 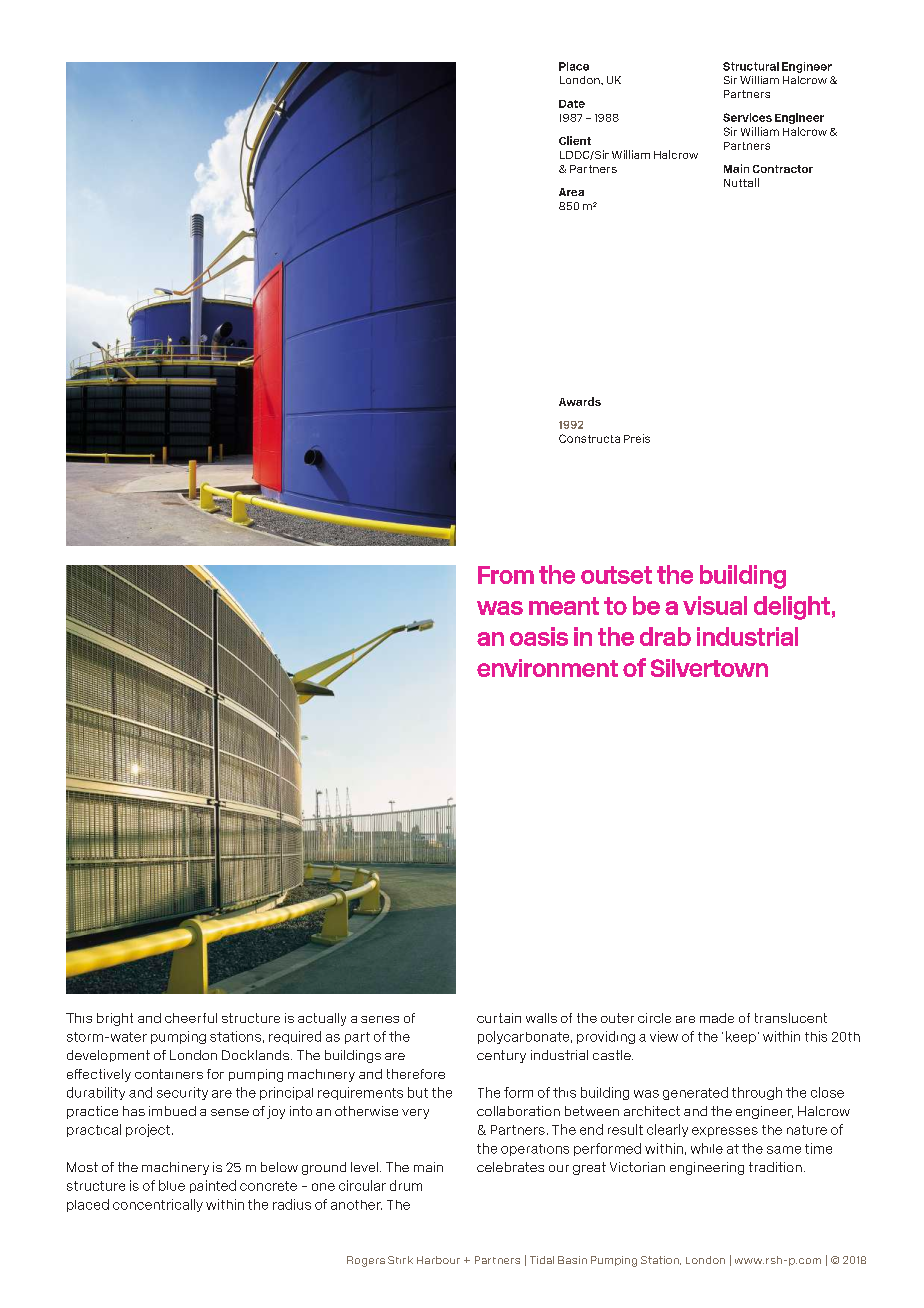 What do you see at coordinates (775, 1167) in the page?
I see `tradition` at bounding box center [775, 1167].
